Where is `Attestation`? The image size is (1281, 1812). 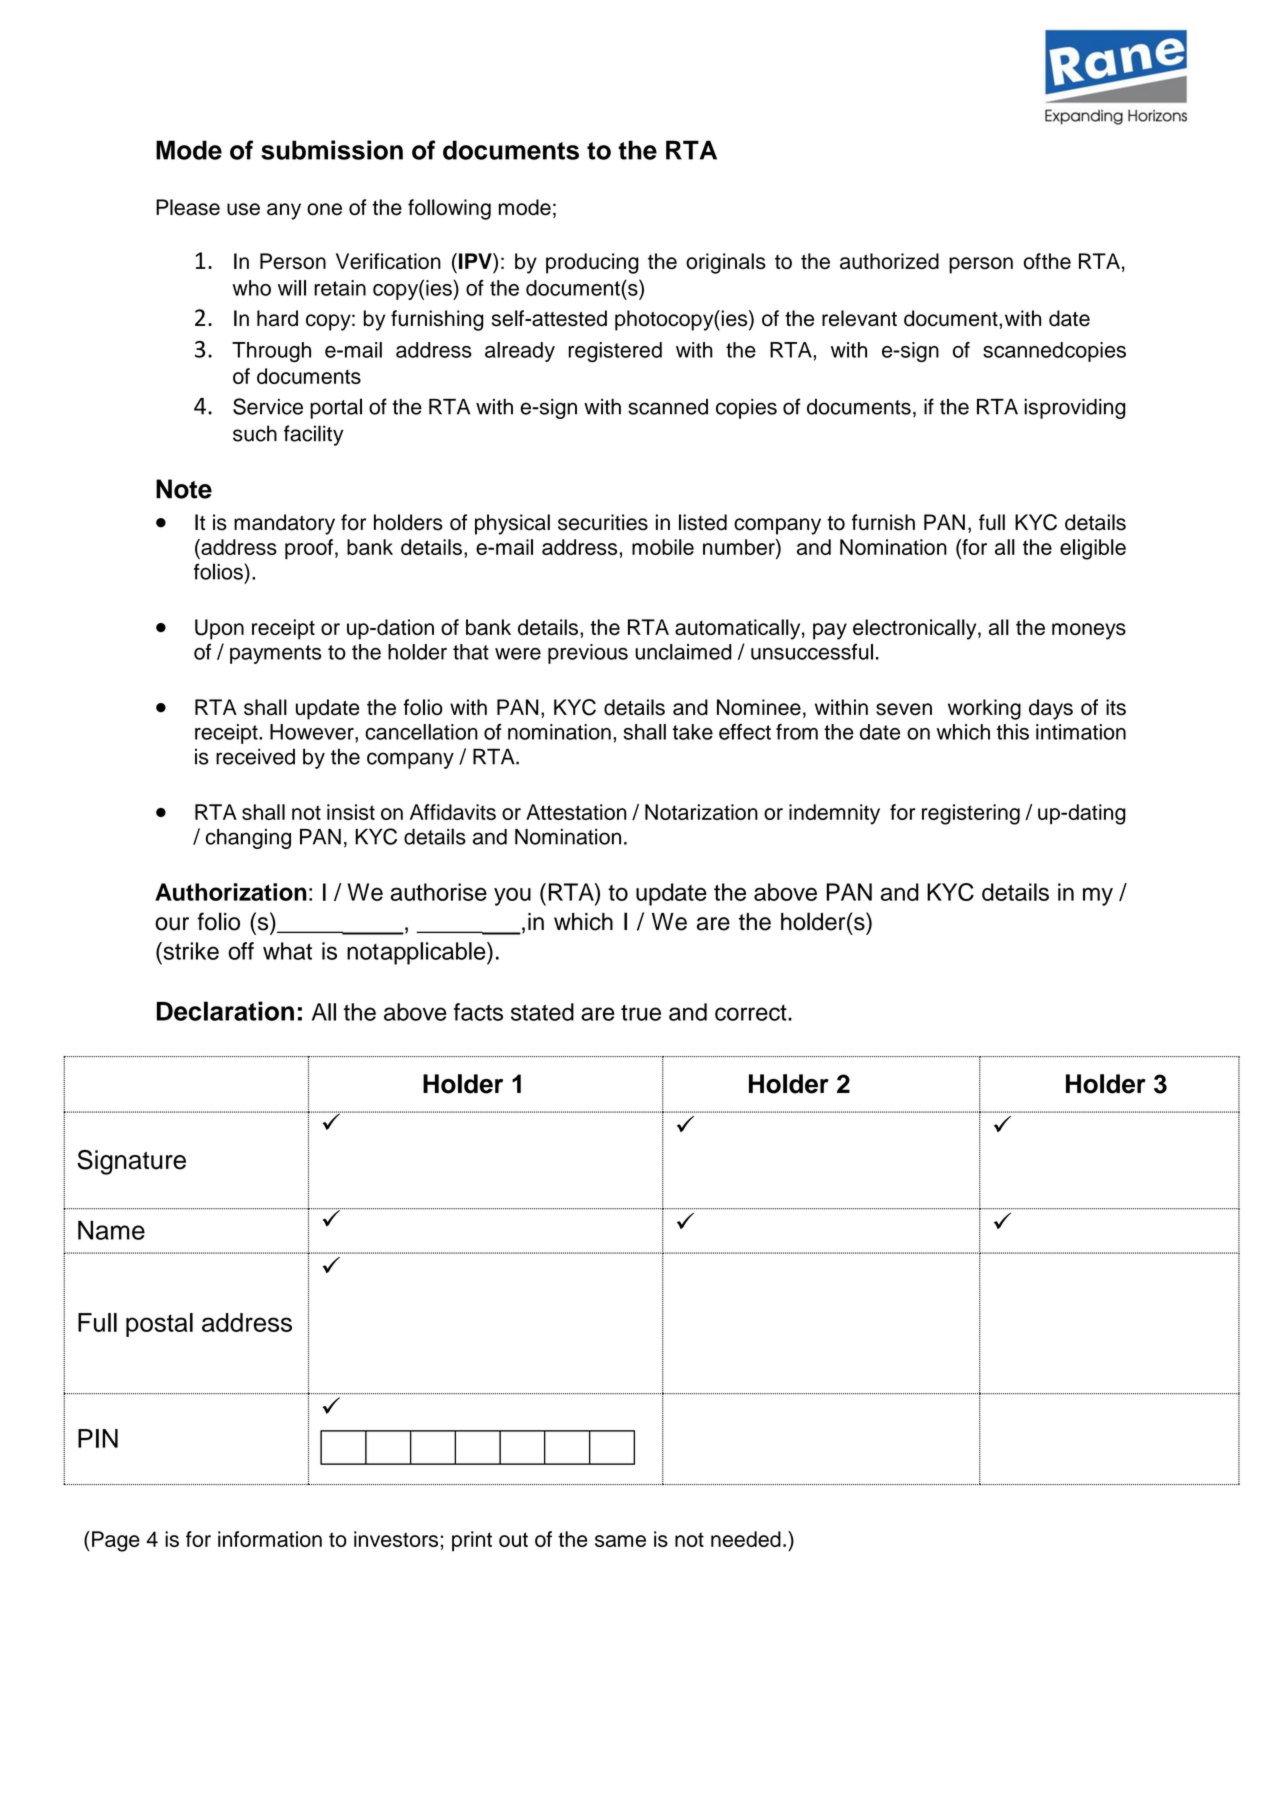
Attestation is located at coordinates (576, 812).
